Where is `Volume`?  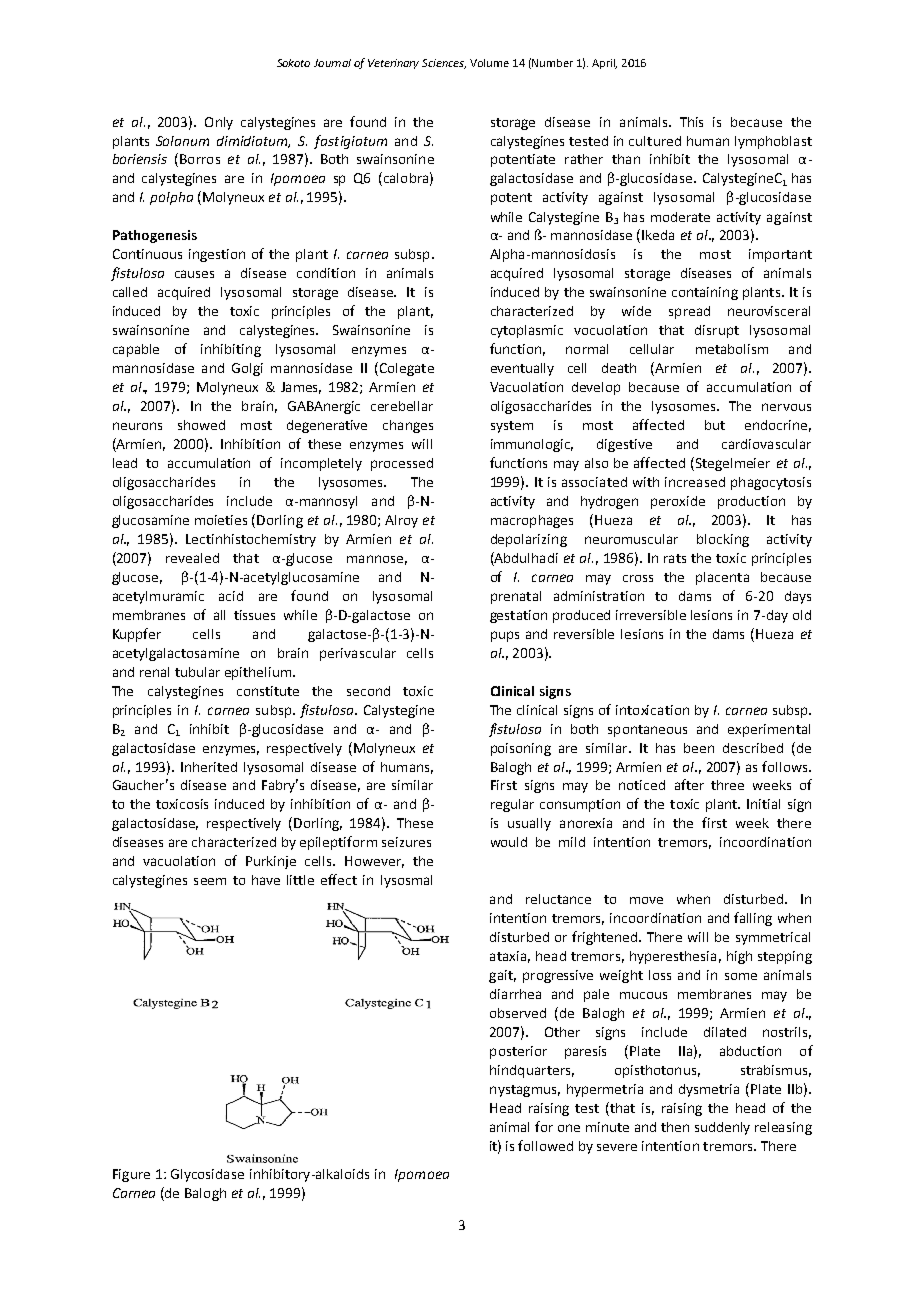 Volume is located at coordinates (489, 63).
